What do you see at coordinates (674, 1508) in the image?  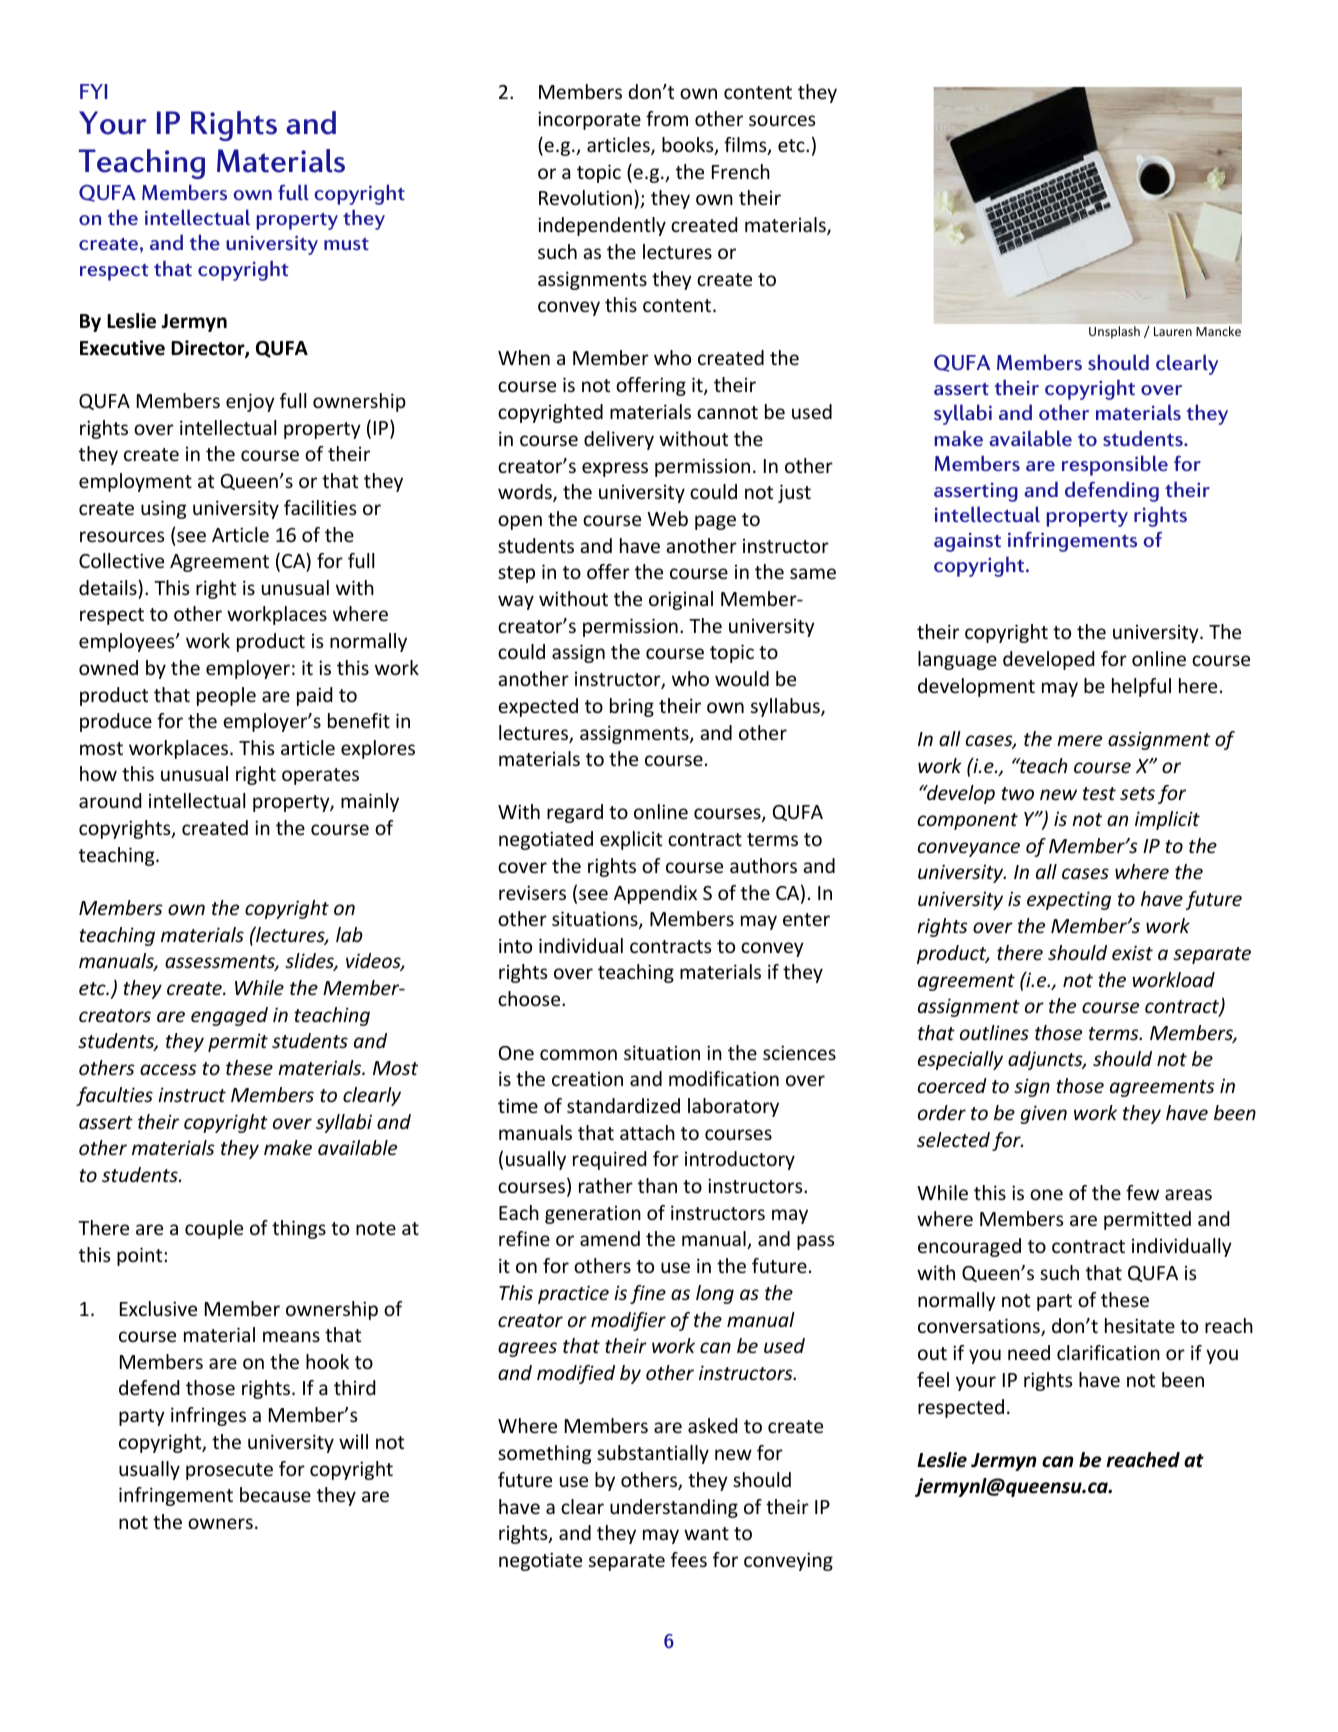 I see `understanding` at bounding box center [674, 1508].
